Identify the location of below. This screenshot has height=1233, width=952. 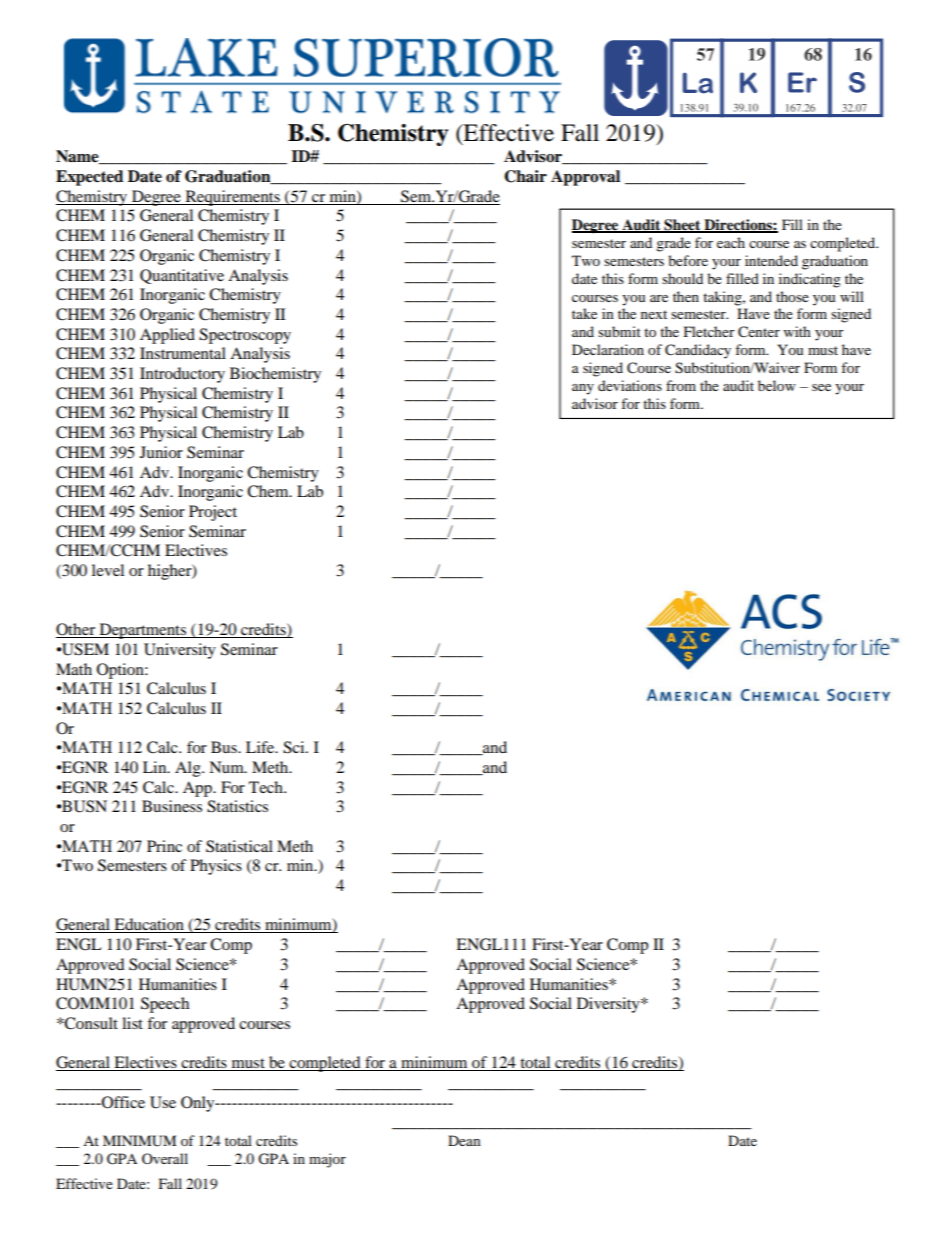
(777, 385).
